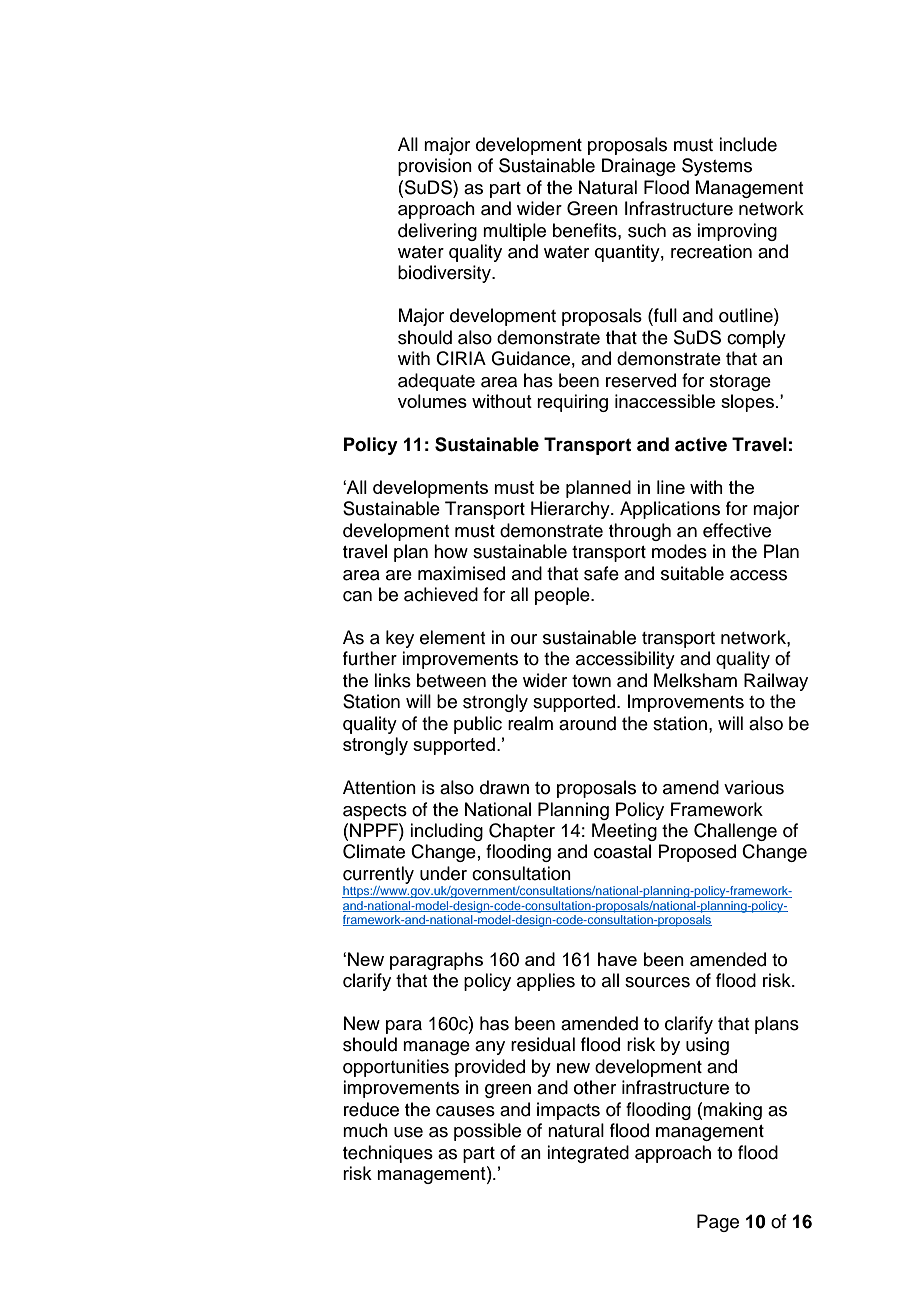 This screenshot has height=1308, width=924. What do you see at coordinates (435, 167) in the screenshot?
I see `provision` at bounding box center [435, 167].
